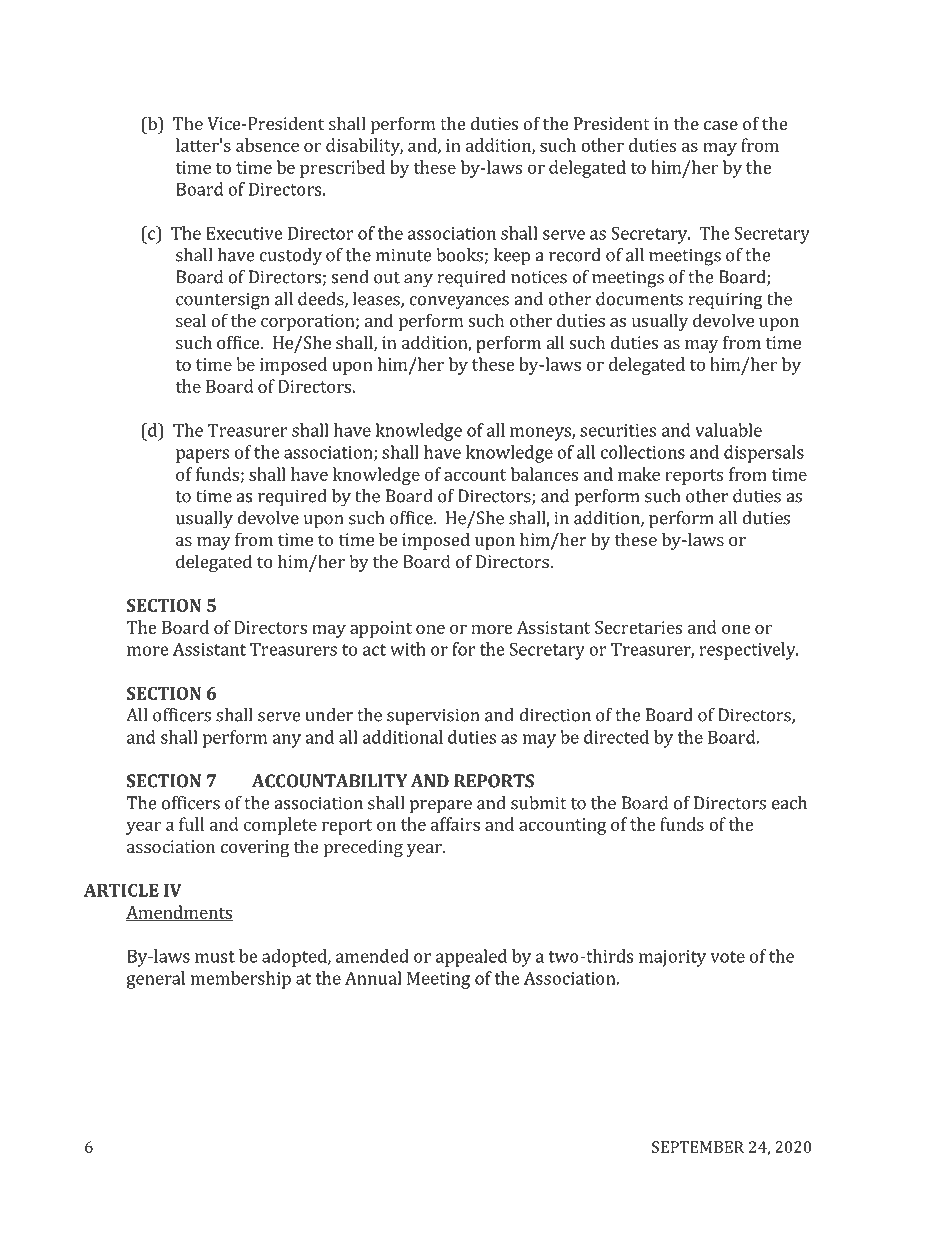  What do you see at coordinates (267, 145) in the screenshot?
I see `absence` at bounding box center [267, 145].
